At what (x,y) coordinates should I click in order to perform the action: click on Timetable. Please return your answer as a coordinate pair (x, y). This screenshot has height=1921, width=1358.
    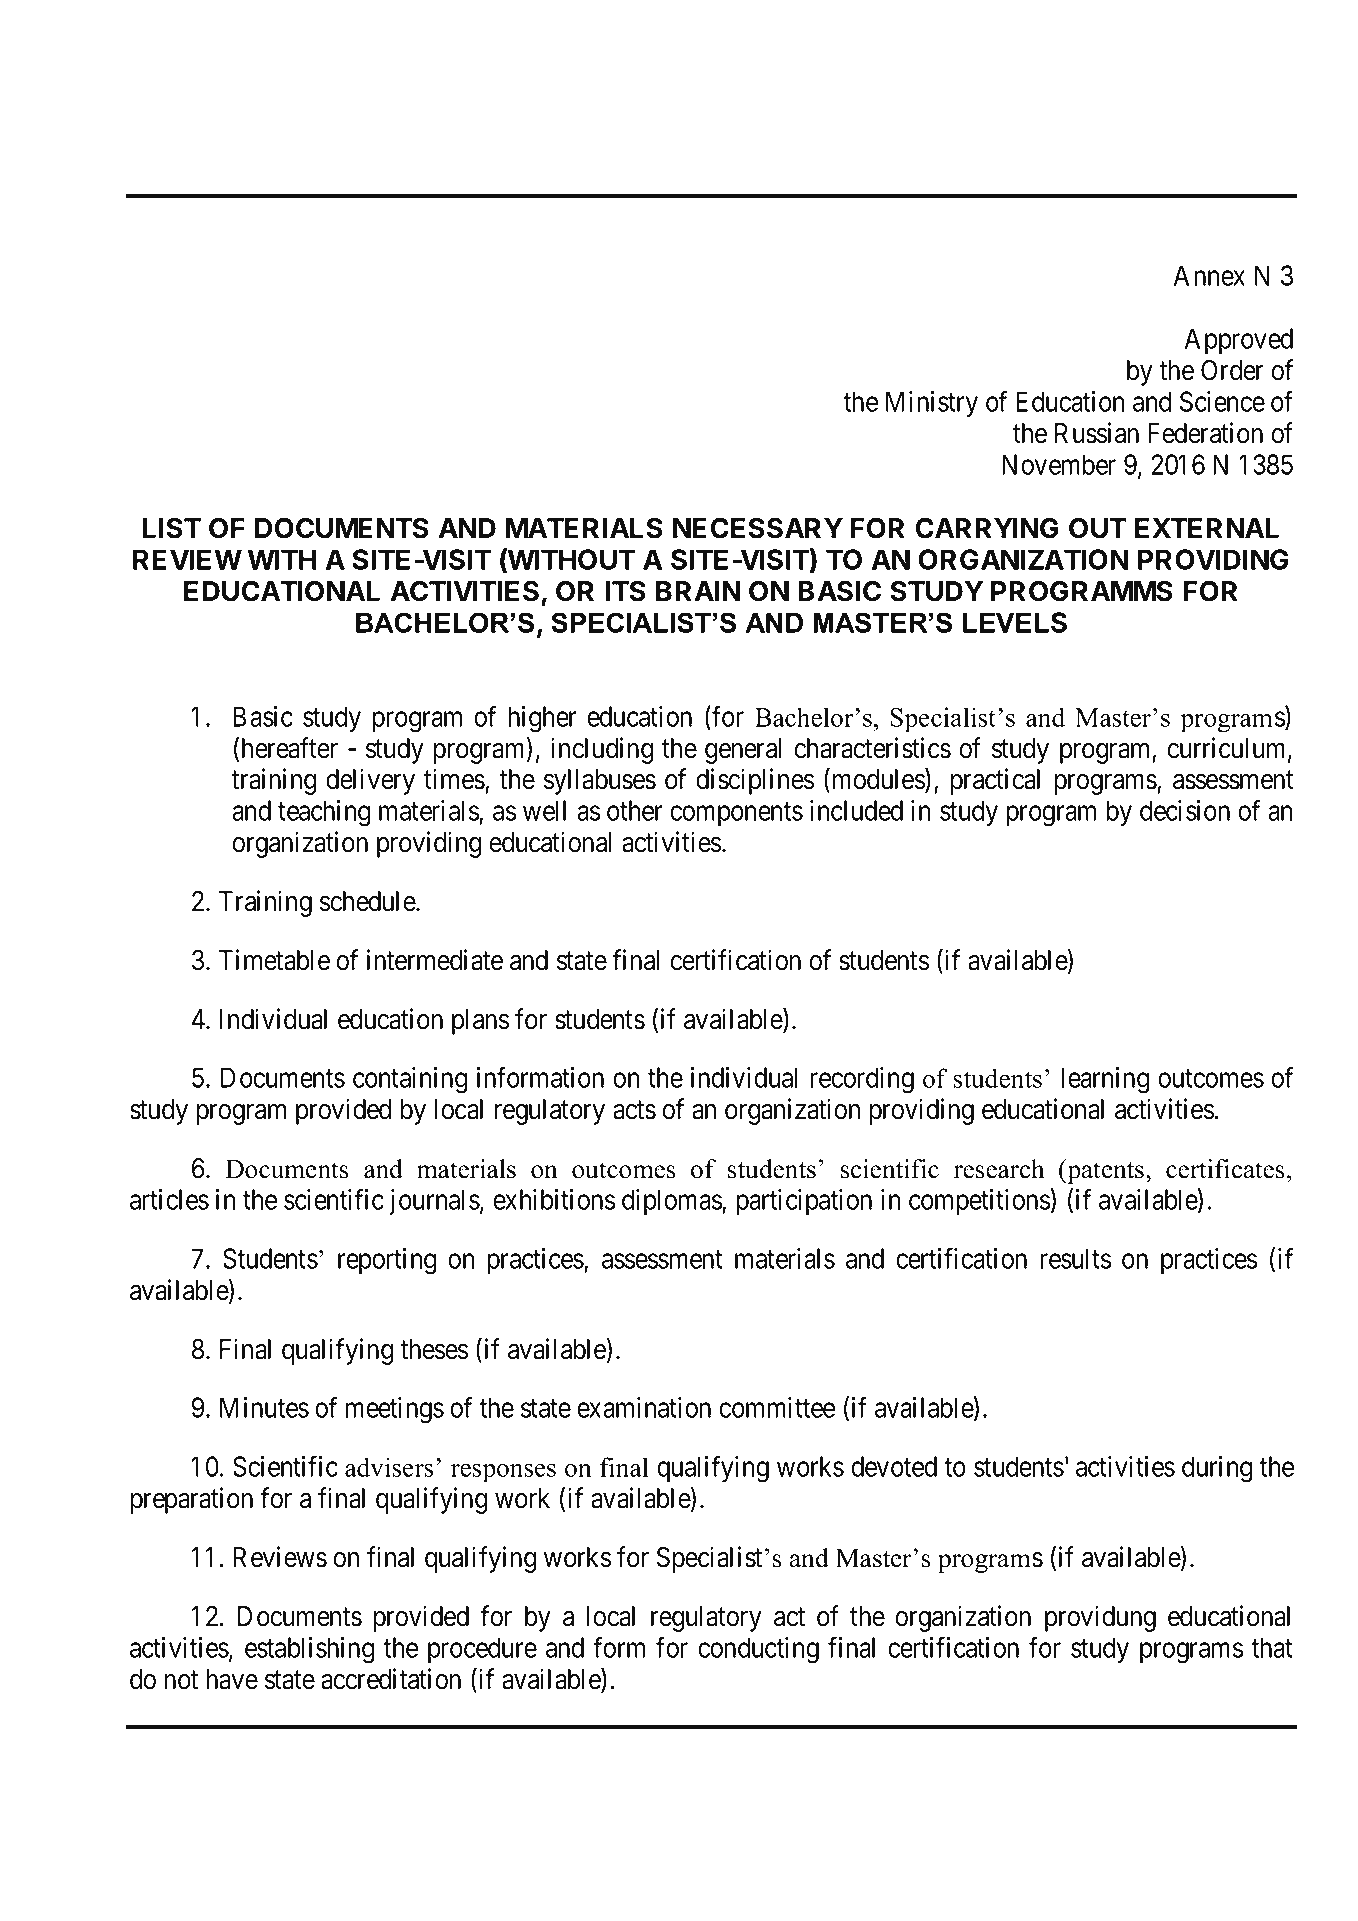
    Looking at the image, I should click on (274, 960).
